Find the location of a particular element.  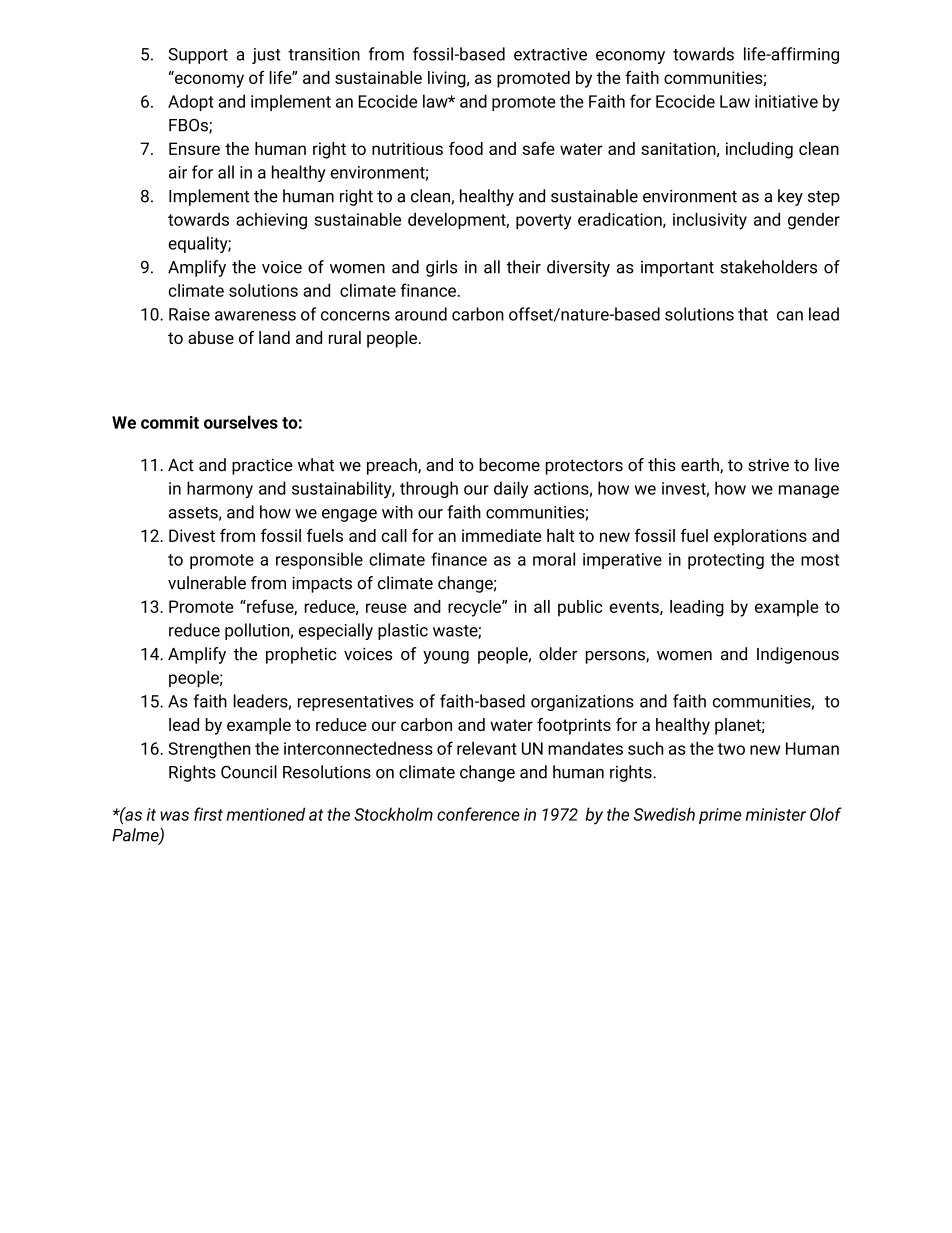

initiative is located at coordinates (786, 101).
